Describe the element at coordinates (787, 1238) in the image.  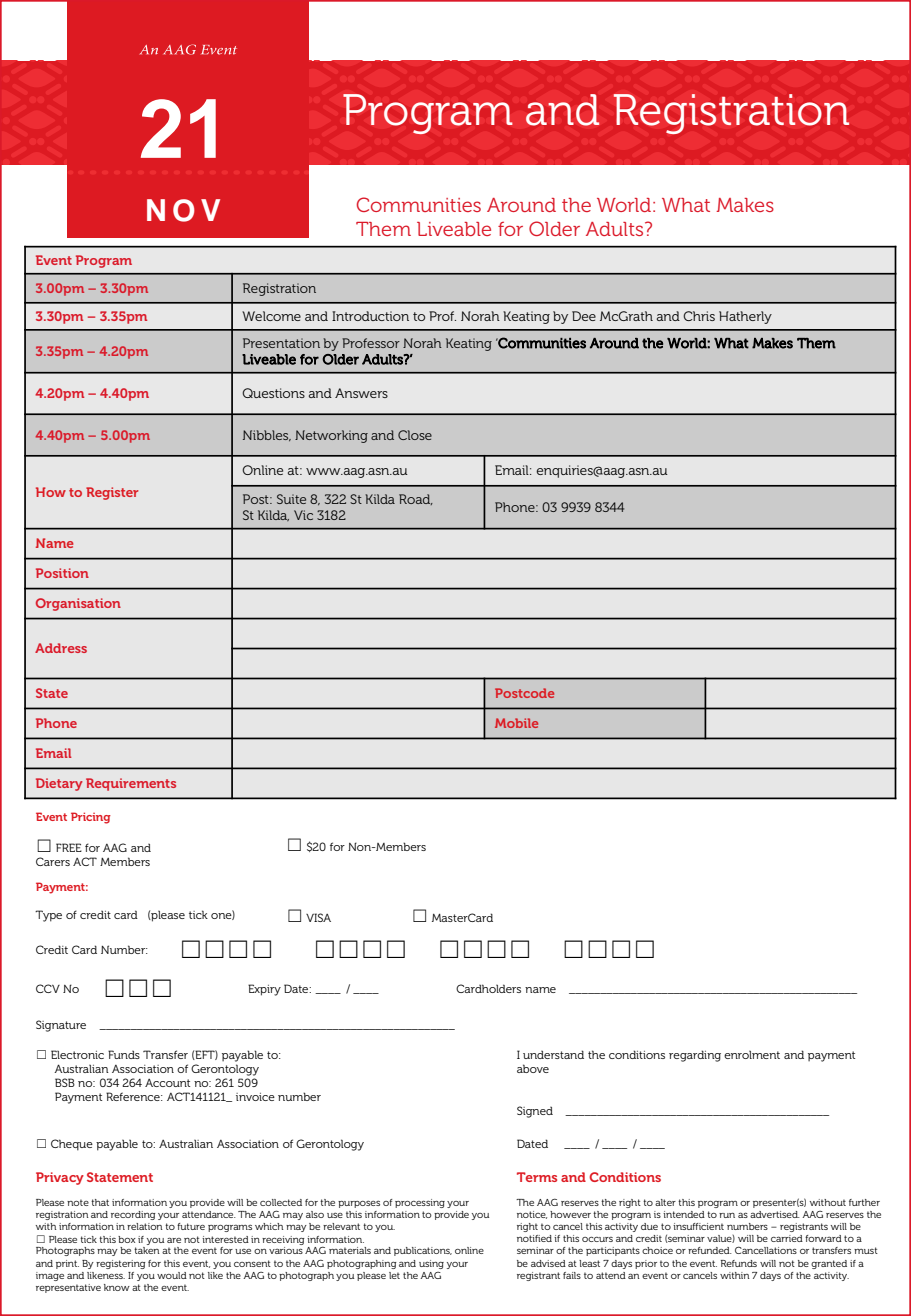
I see `carried` at that location.
